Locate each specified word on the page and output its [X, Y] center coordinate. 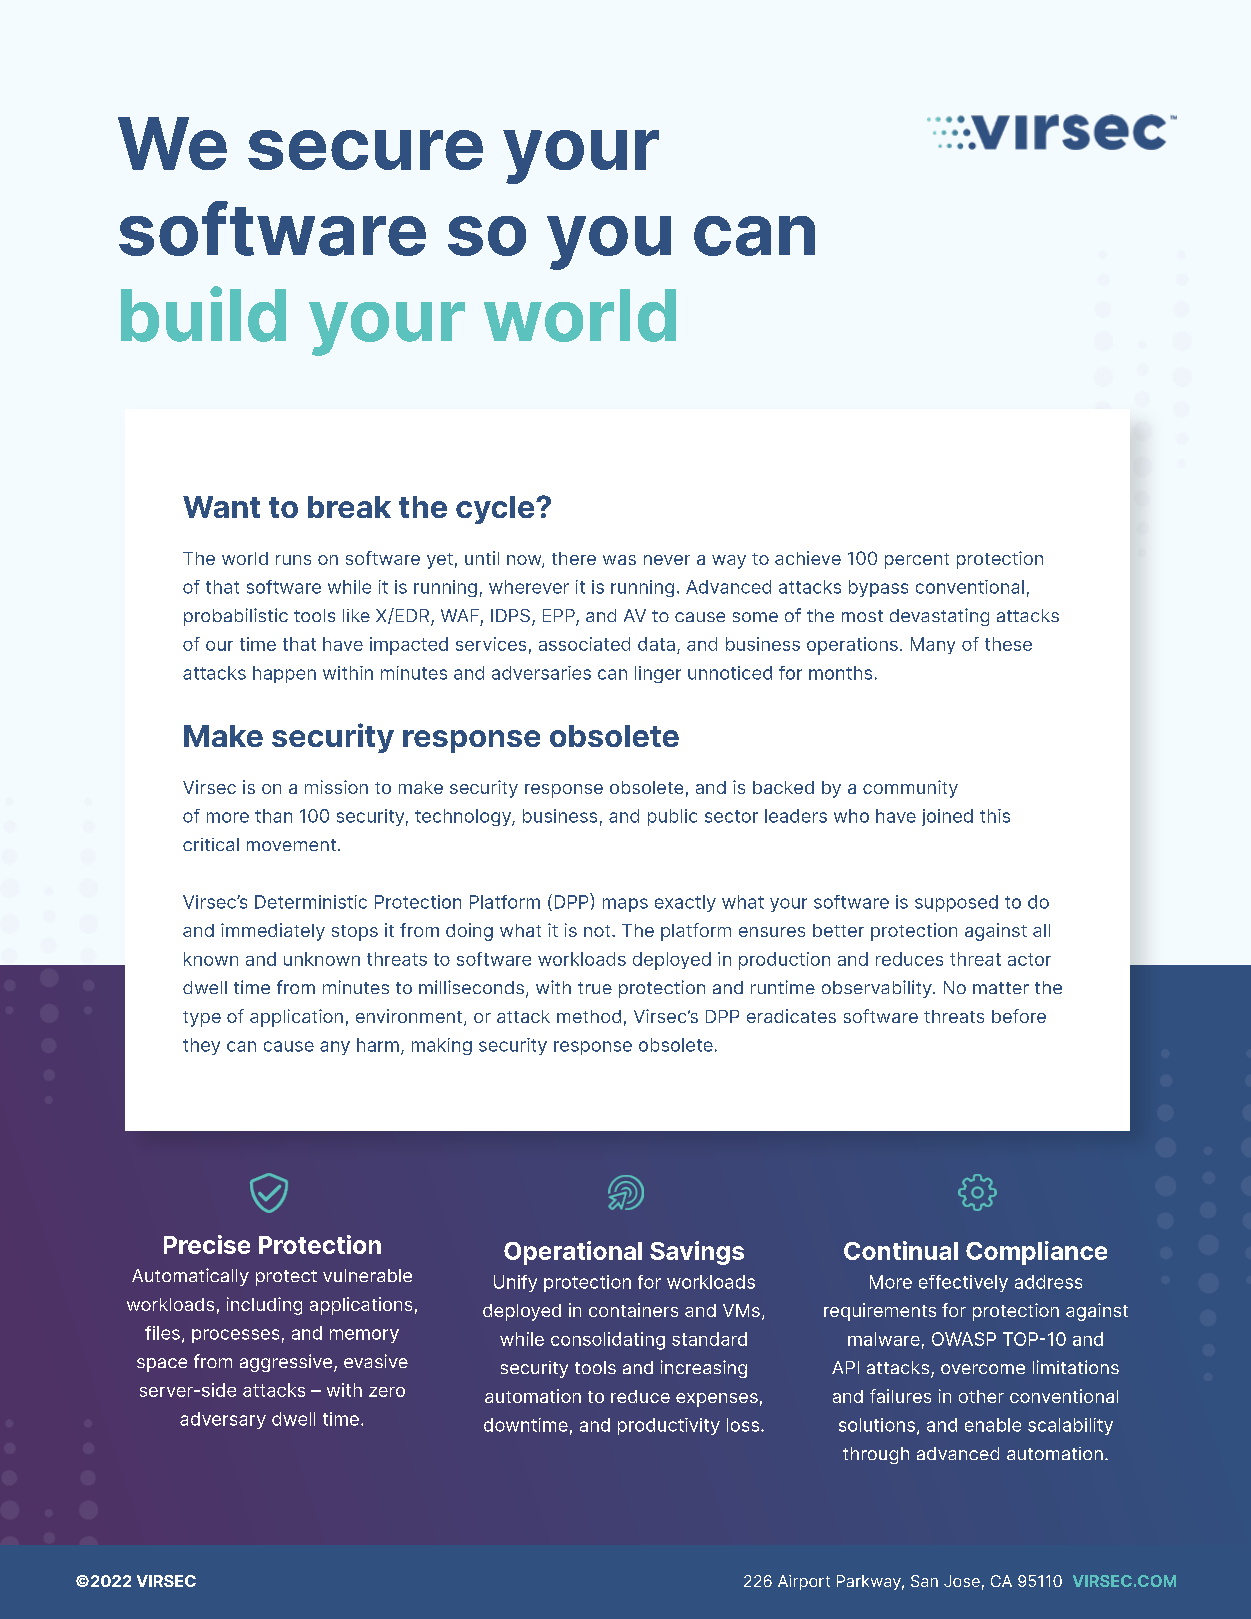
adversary [223, 1420]
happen [284, 674]
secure [365, 150]
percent [917, 561]
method [589, 1016]
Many [933, 645]
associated [584, 644]
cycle [496, 510]
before [1019, 1016]
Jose [962, 1581]
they [201, 1046]
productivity [669, 1426]
